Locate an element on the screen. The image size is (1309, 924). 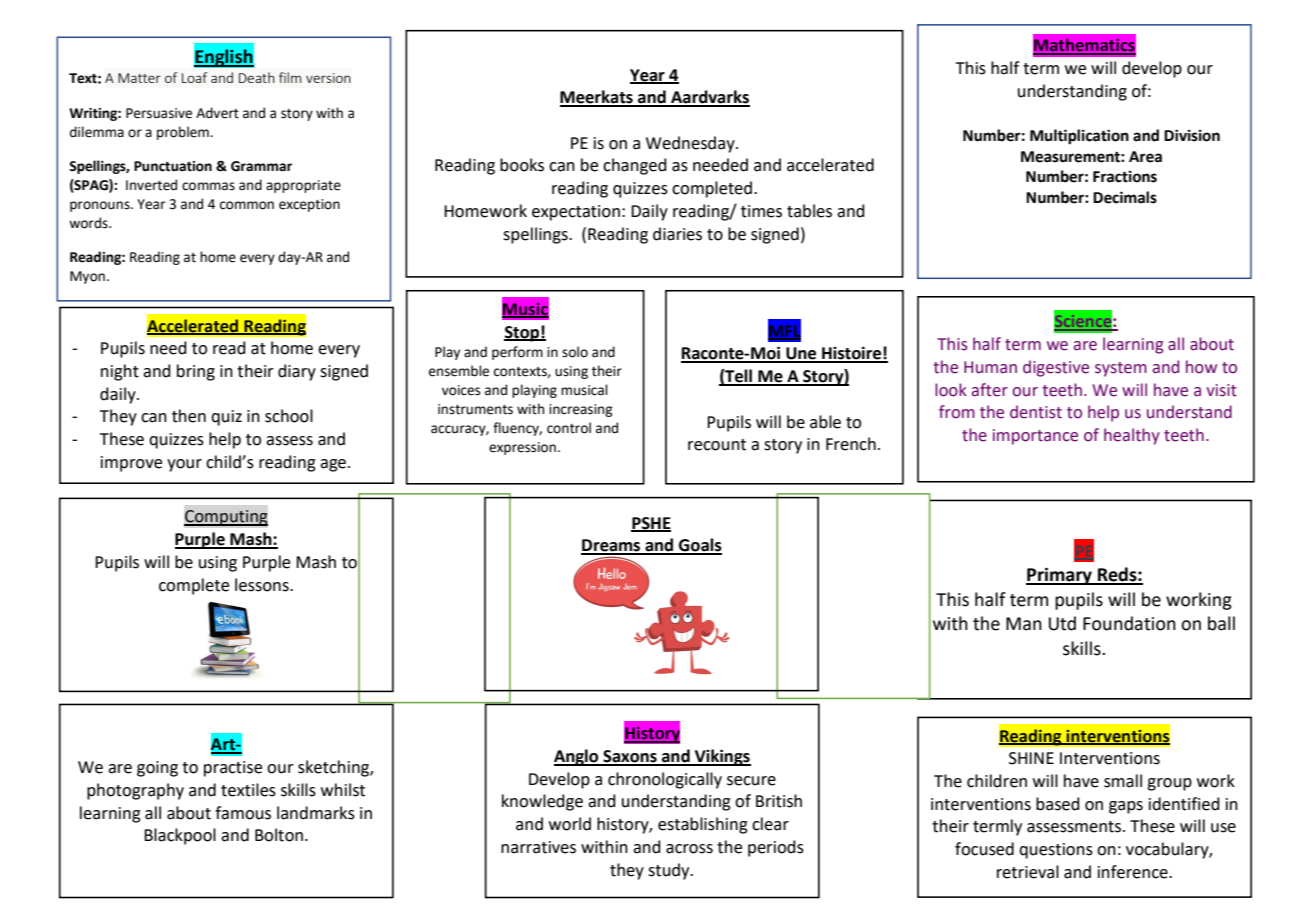
Saxons is located at coordinates (630, 757).
